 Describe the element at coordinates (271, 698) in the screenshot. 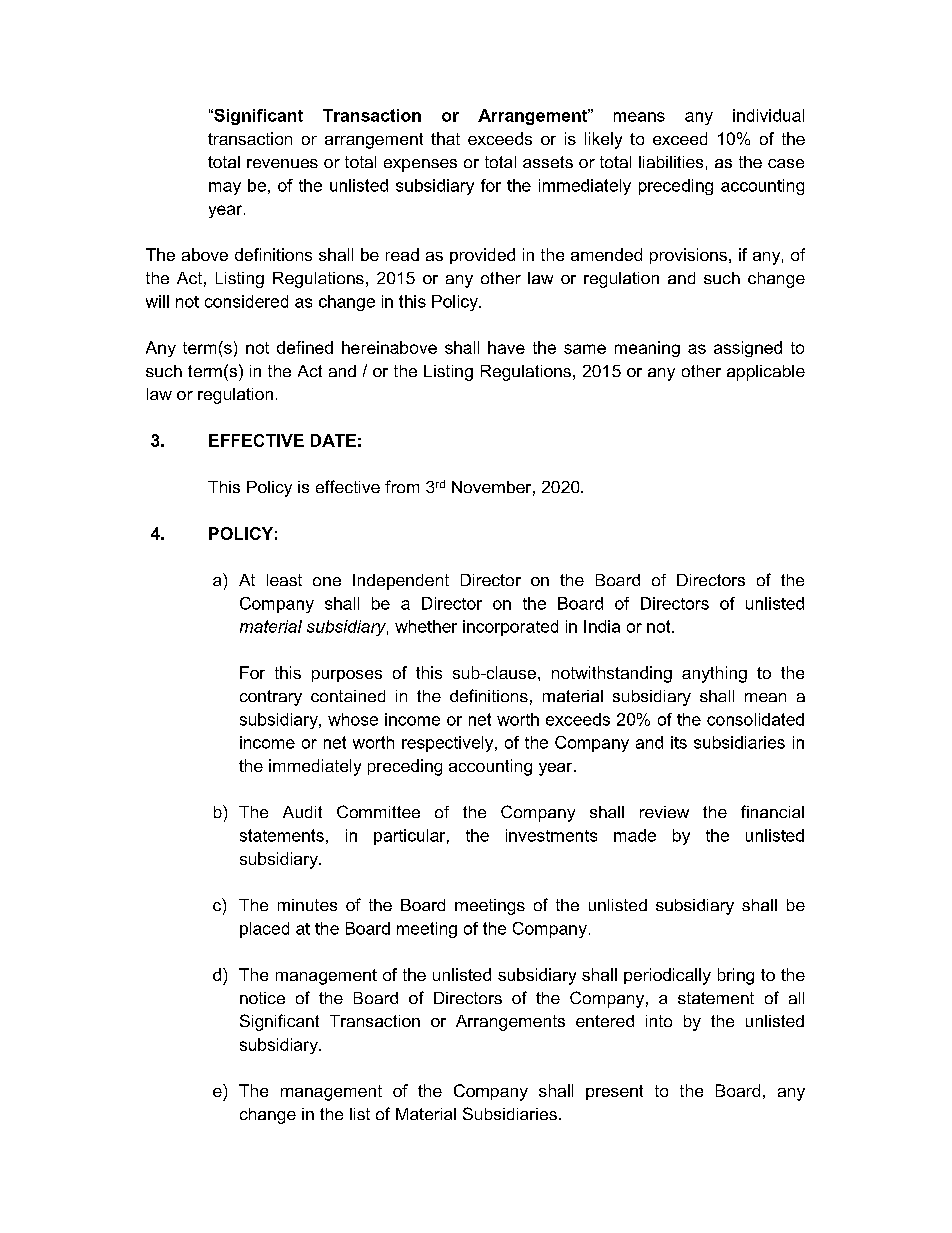

I see `contrary` at that location.
